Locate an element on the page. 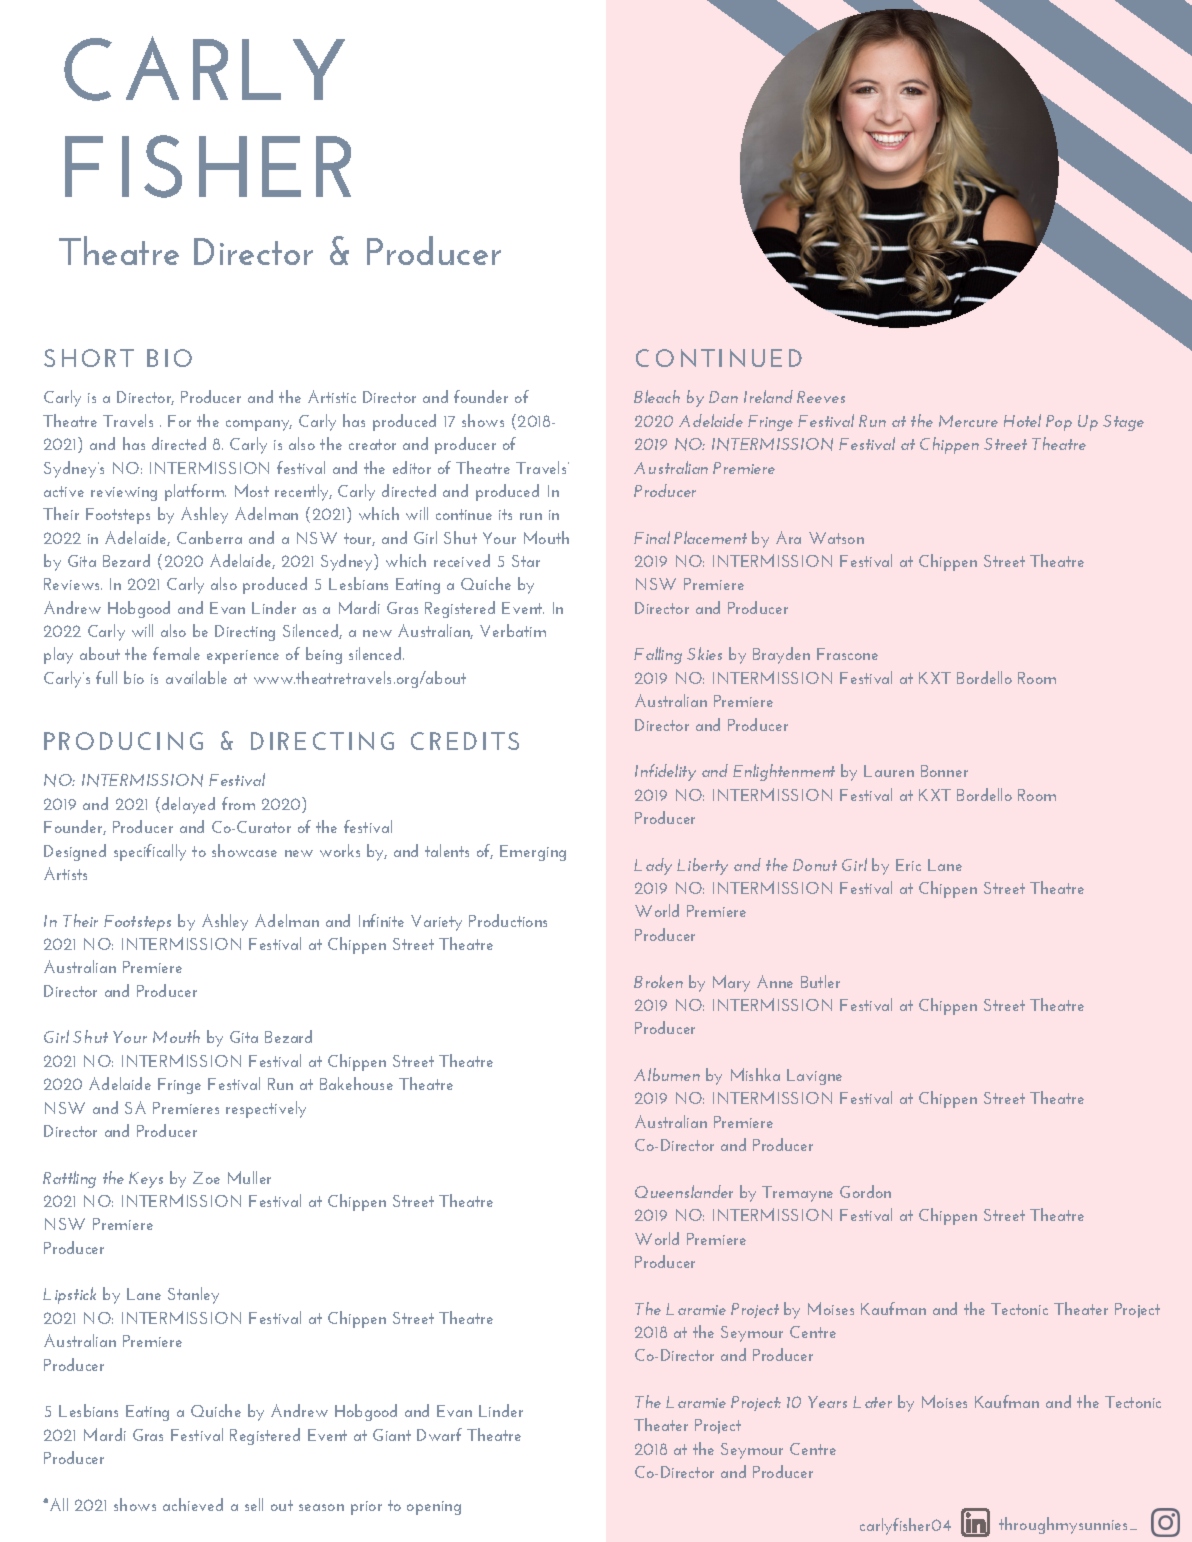 The height and width of the image is (1542, 1192). Albumen is located at coordinates (667, 1074).
